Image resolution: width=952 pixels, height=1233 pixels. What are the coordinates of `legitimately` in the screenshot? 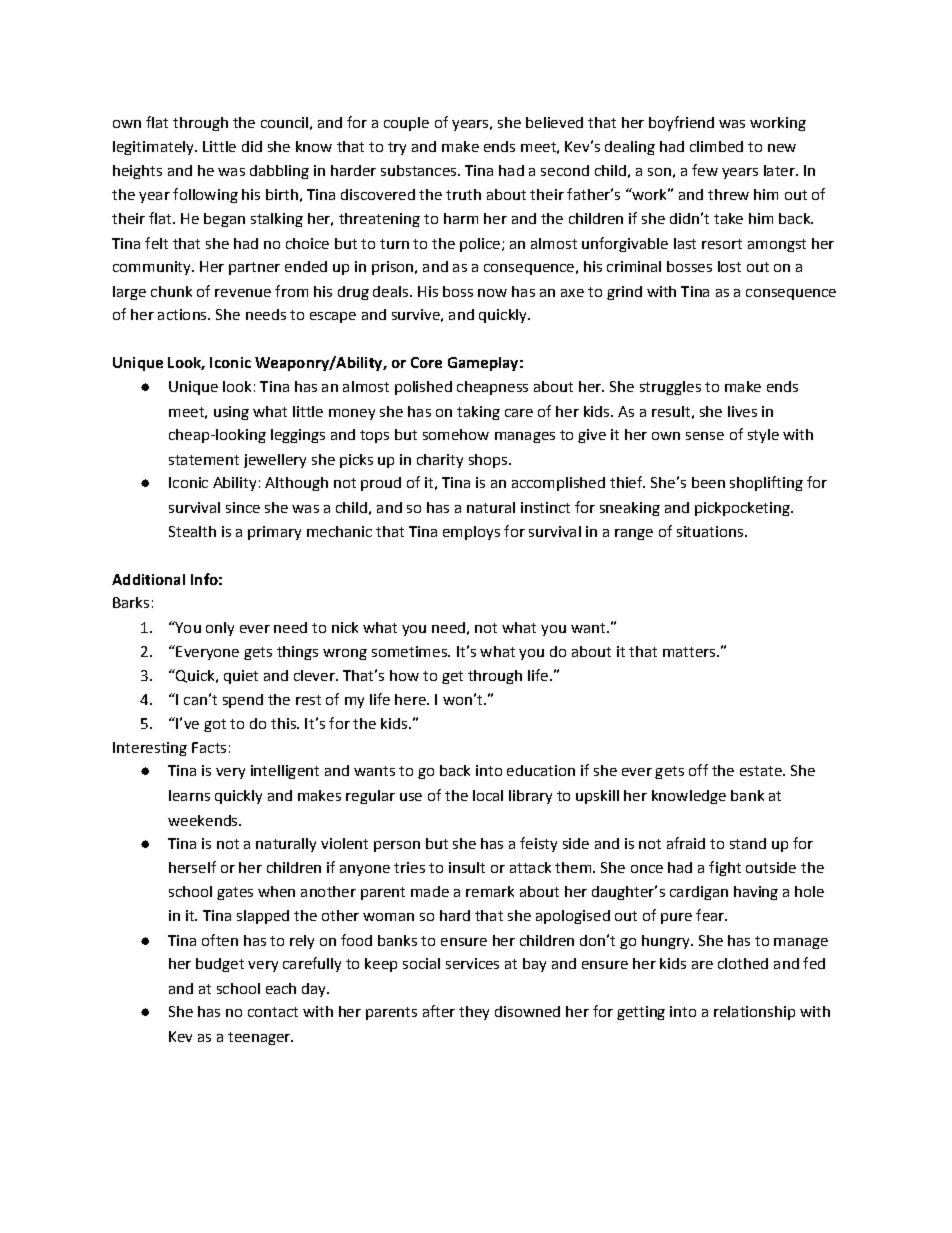 It's located at (154, 148).
